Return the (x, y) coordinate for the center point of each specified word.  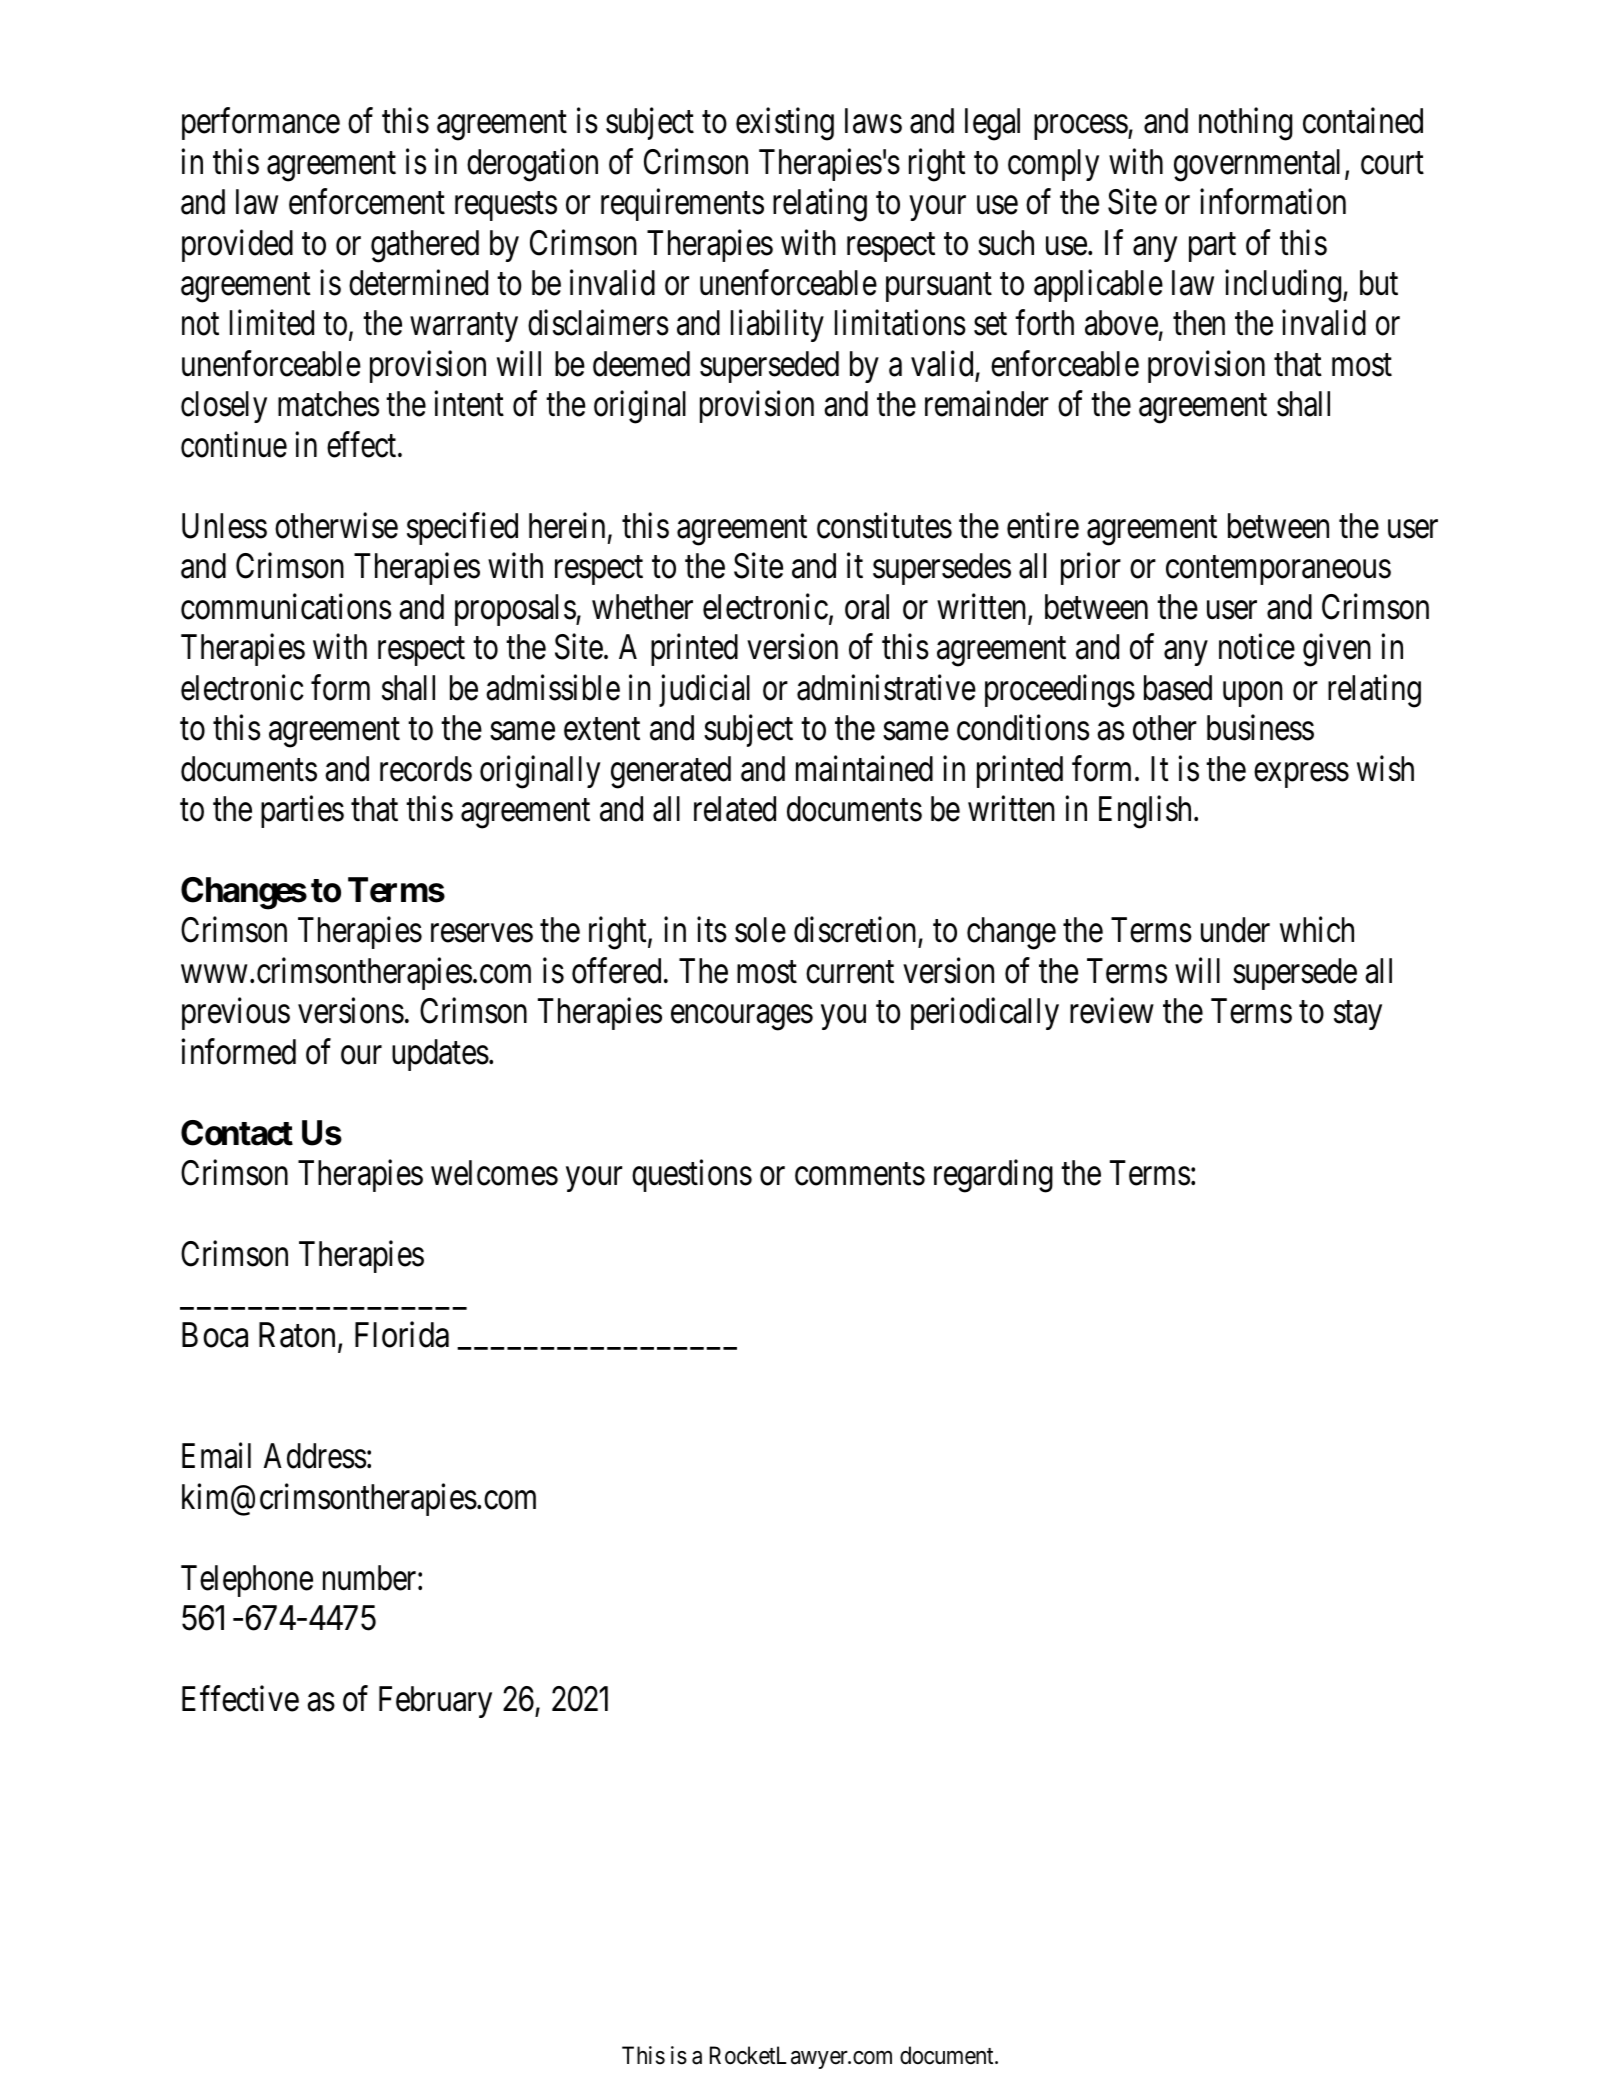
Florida (402, 1335)
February (435, 1702)
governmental (1257, 165)
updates (440, 1055)
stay (1358, 1016)
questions (692, 1176)
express (1301, 775)
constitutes (884, 526)
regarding (993, 1176)
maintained (864, 768)
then (1199, 323)
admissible (553, 687)
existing (785, 124)
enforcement (367, 202)
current (850, 972)
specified (462, 529)
